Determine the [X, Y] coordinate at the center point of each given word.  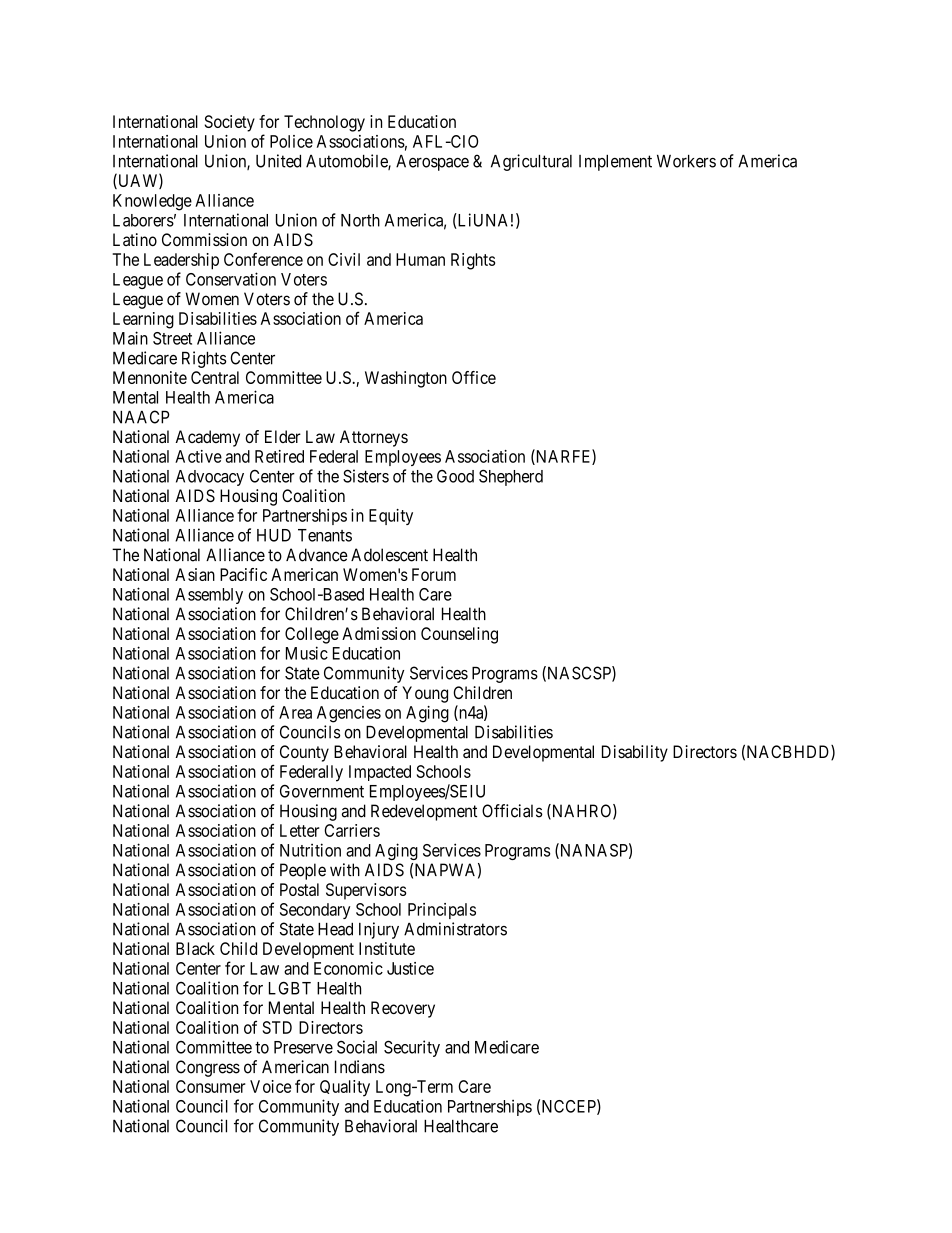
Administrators [455, 929]
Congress [208, 1068]
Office [474, 377]
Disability [635, 753]
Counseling [459, 635]
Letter [300, 830]
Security [412, 1048]
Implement [615, 163]
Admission [379, 633]
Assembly [209, 596]
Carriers [352, 830]
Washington [406, 379]
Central [215, 377]
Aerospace [432, 163]
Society [230, 123]
